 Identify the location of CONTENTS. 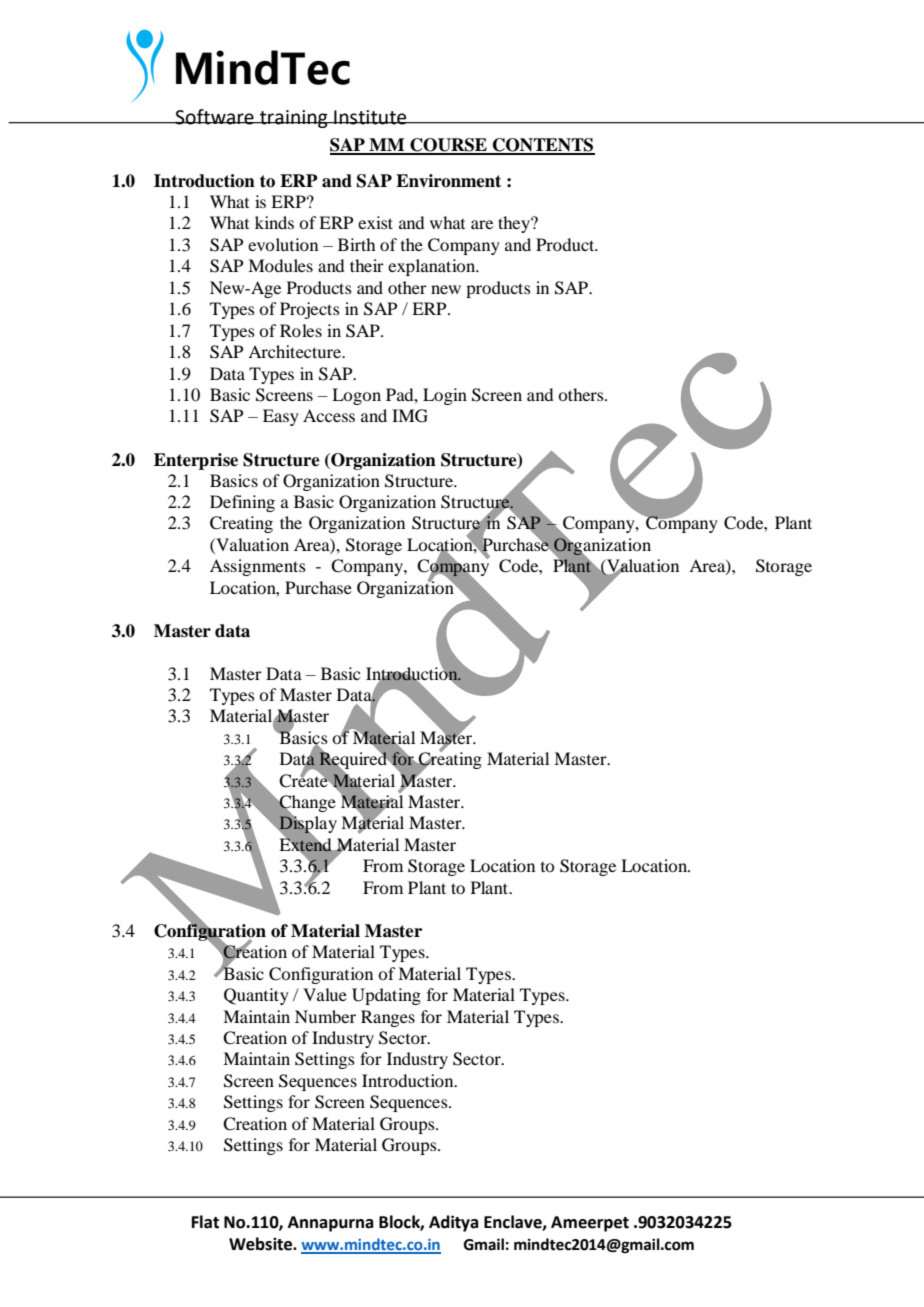
(542, 146).
